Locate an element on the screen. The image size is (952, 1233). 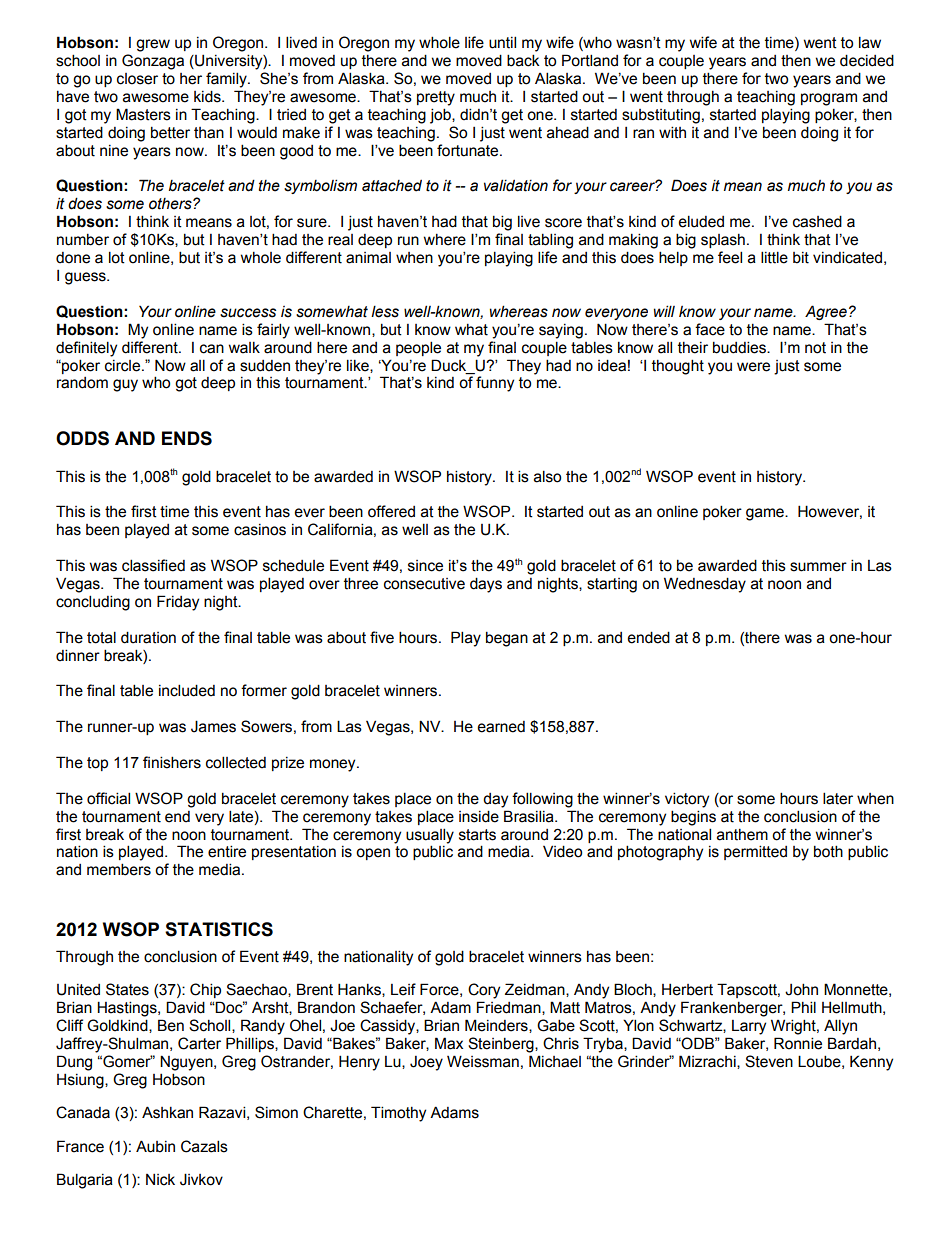
Steven is located at coordinates (769, 1061).
